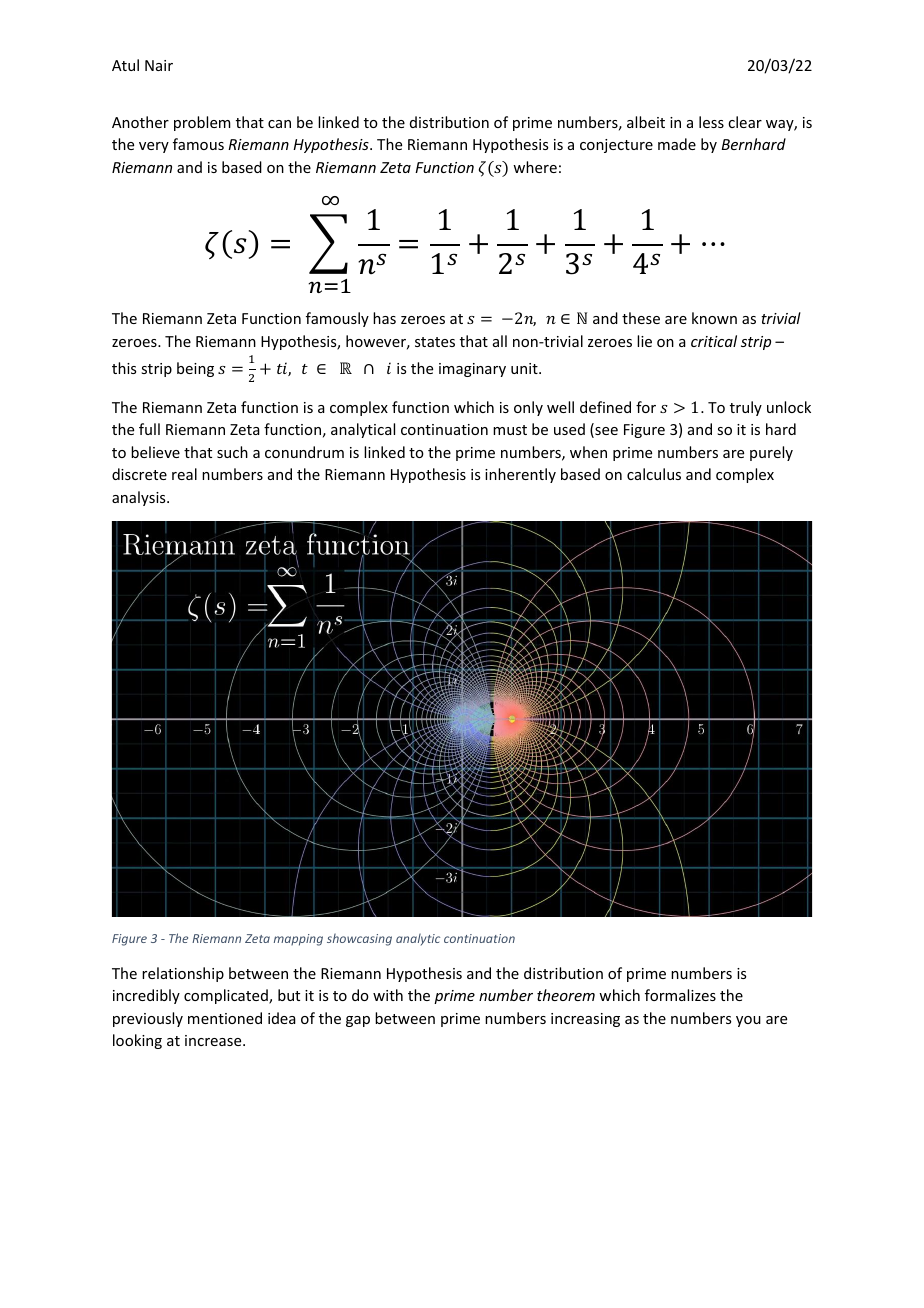 This page has height=1308, width=924. What do you see at coordinates (388, 995) in the page?
I see `with` at bounding box center [388, 995].
